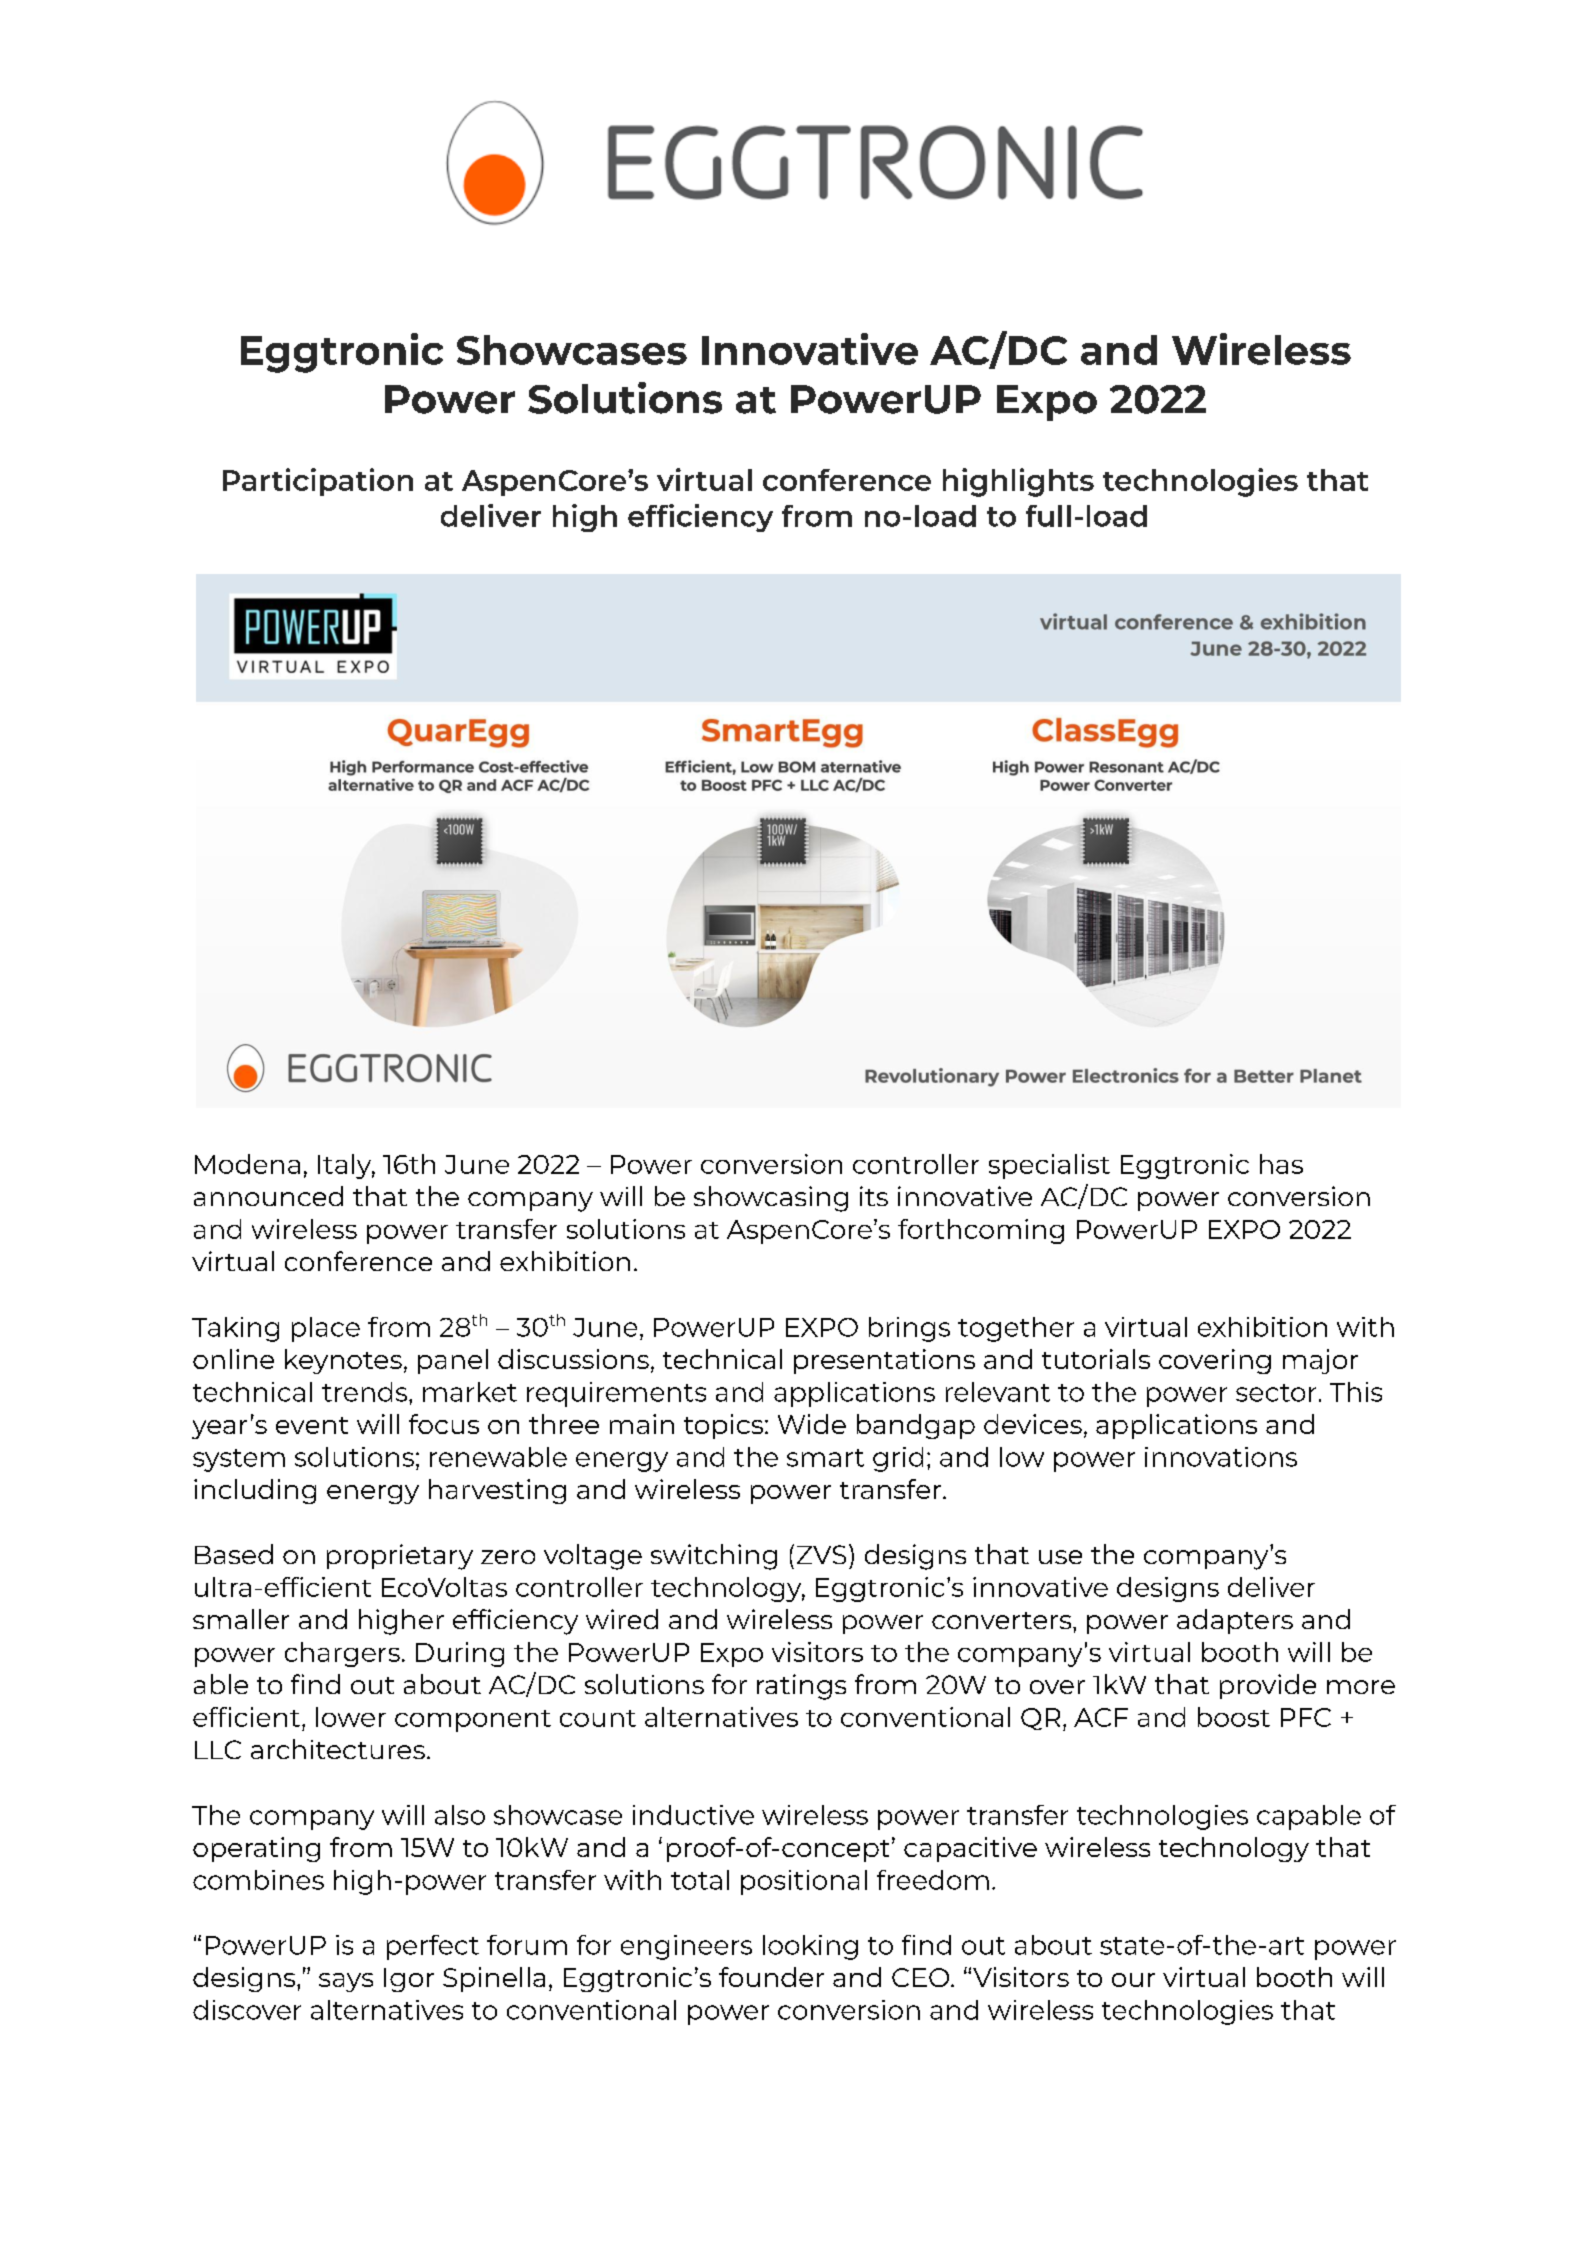  Describe the element at coordinates (1281, 1164) in the screenshot. I see `has` at that location.
